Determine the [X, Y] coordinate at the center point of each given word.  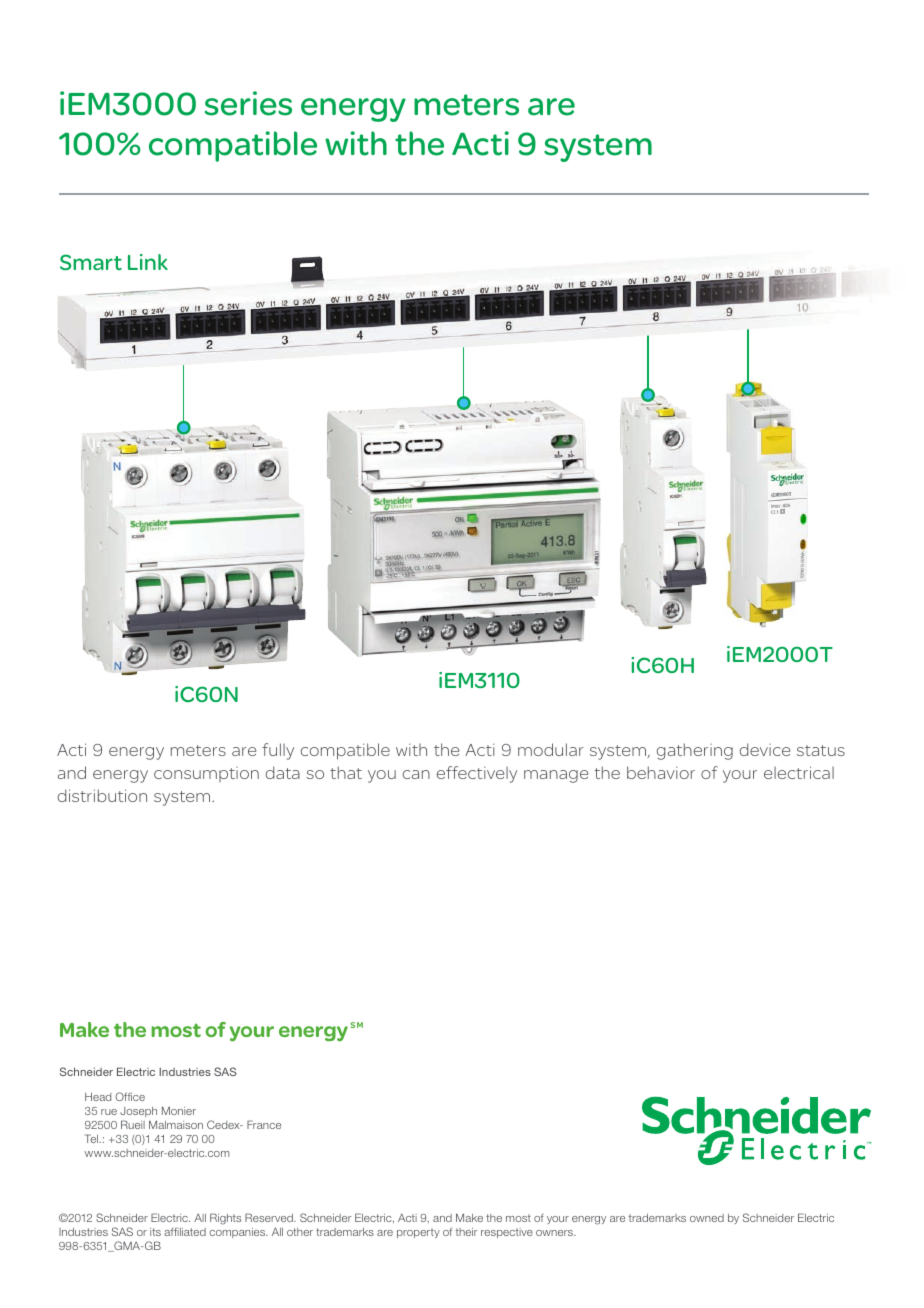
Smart [91, 262]
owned [707, 1218]
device [764, 749]
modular [550, 749]
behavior [661, 772]
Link [148, 262]
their [467, 1232]
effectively [476, 774]
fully [278, 751]
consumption [206, 774]
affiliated [185, 1231]
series [248, 103]
